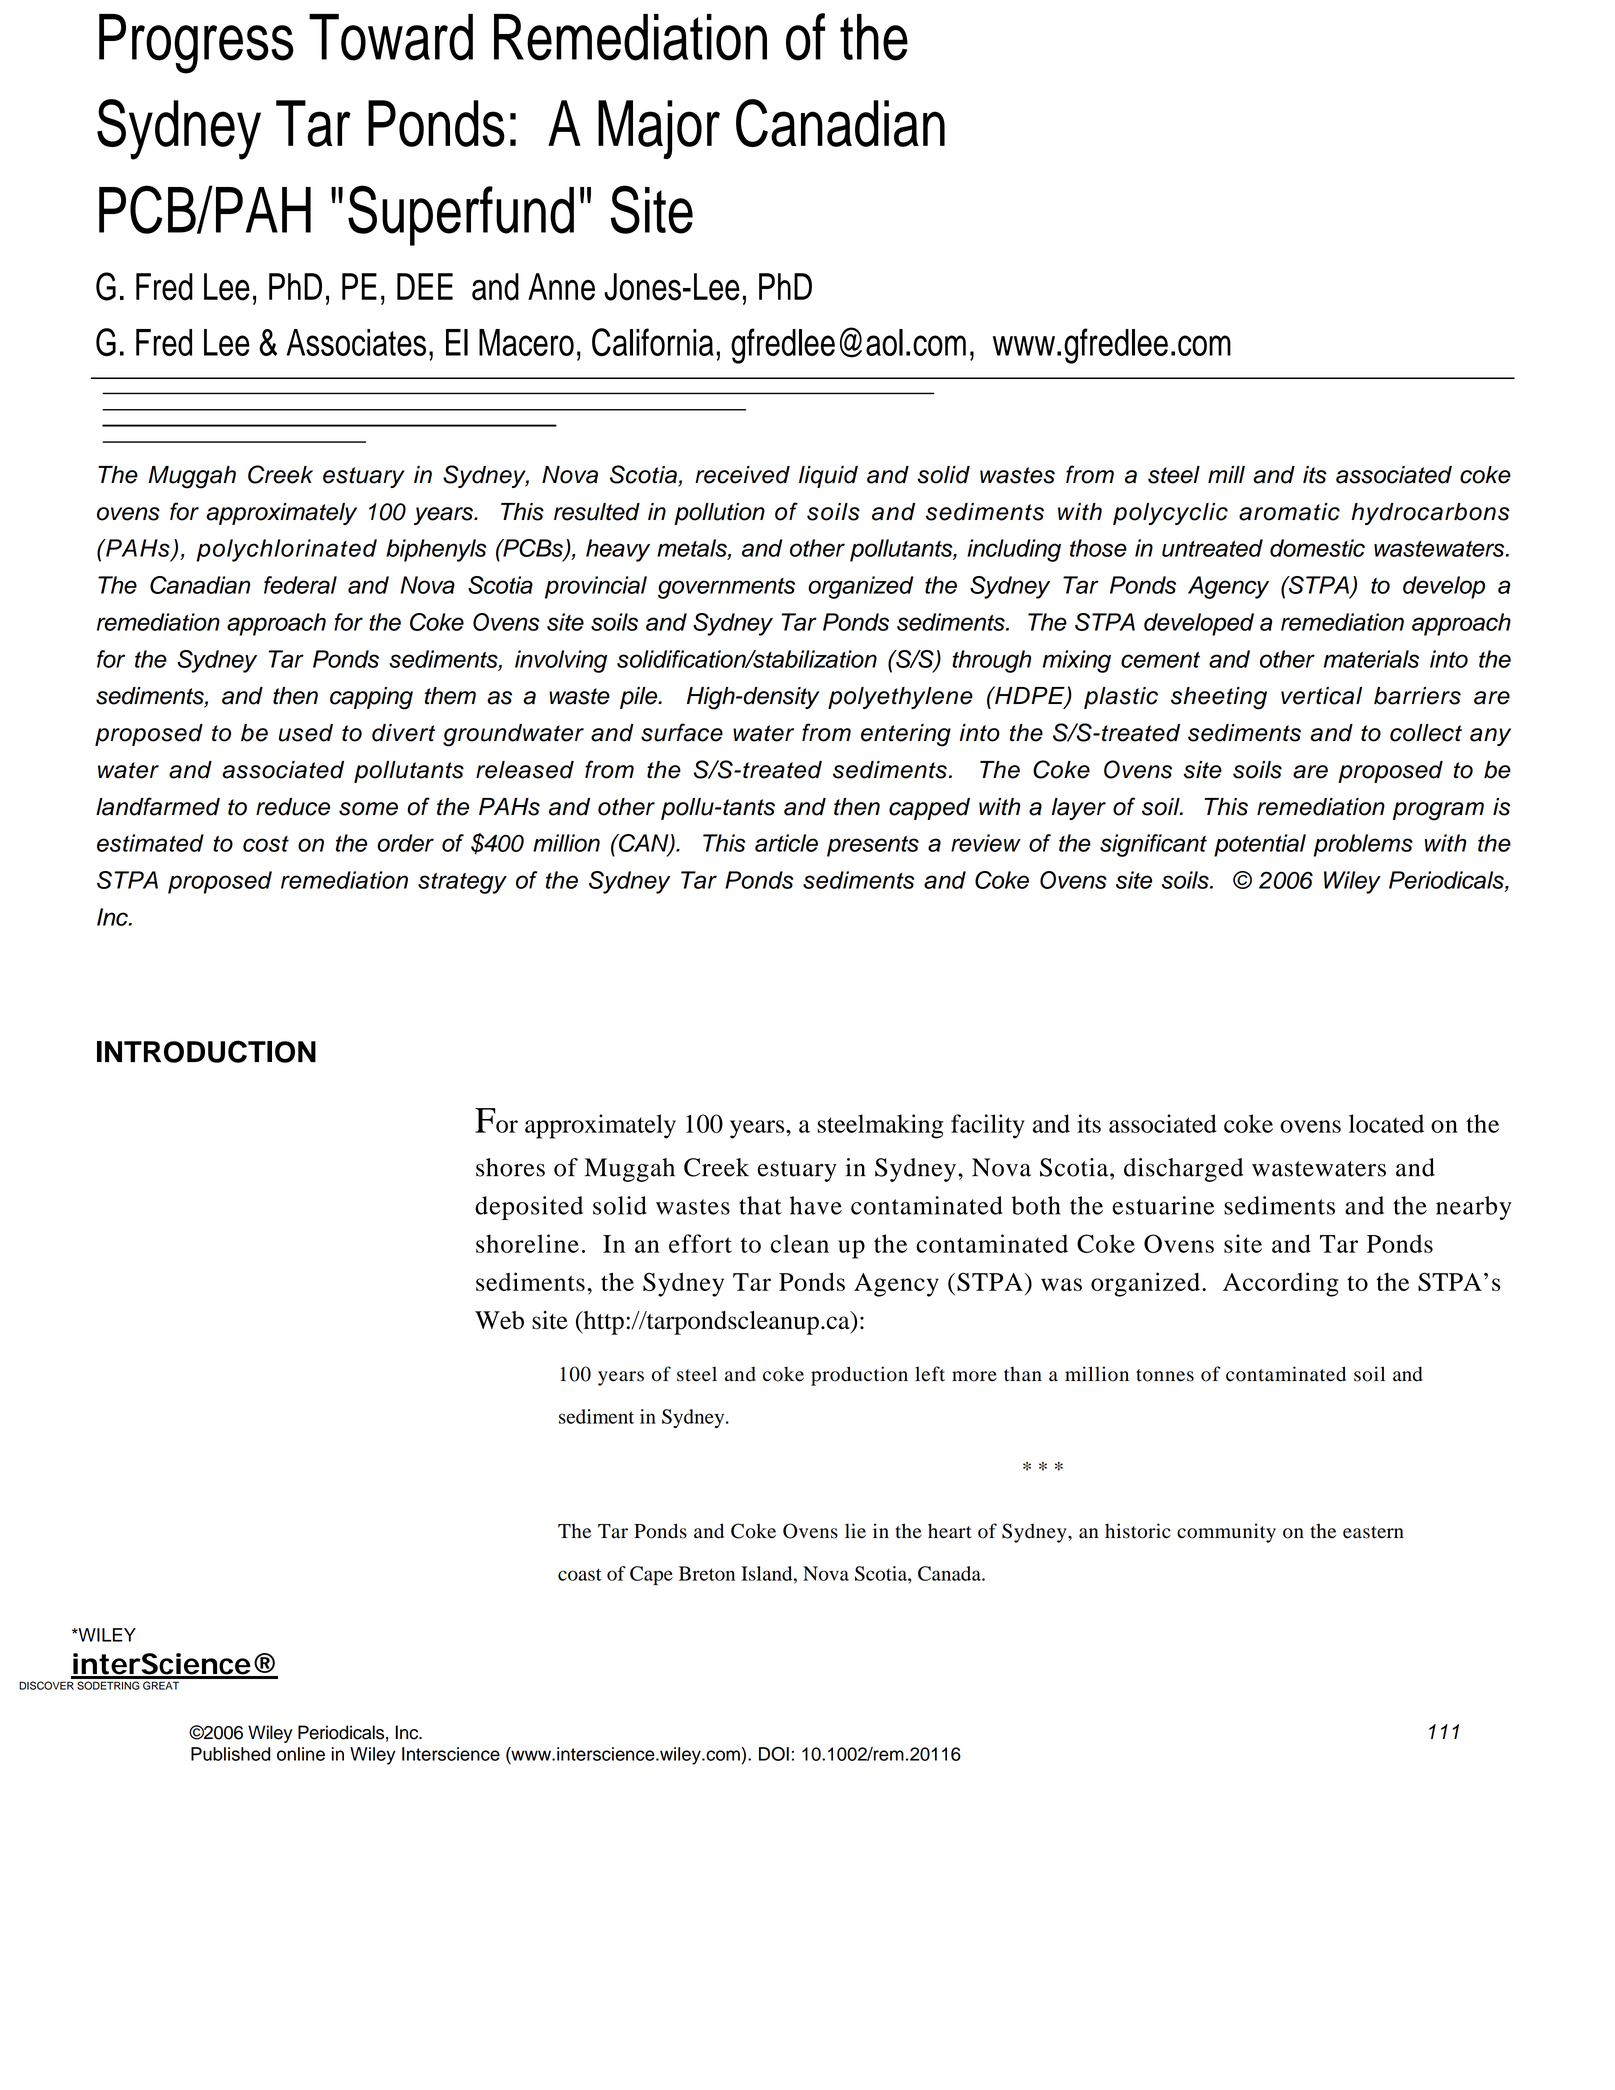  I want to click on aromatic, so click(1289, 512).
